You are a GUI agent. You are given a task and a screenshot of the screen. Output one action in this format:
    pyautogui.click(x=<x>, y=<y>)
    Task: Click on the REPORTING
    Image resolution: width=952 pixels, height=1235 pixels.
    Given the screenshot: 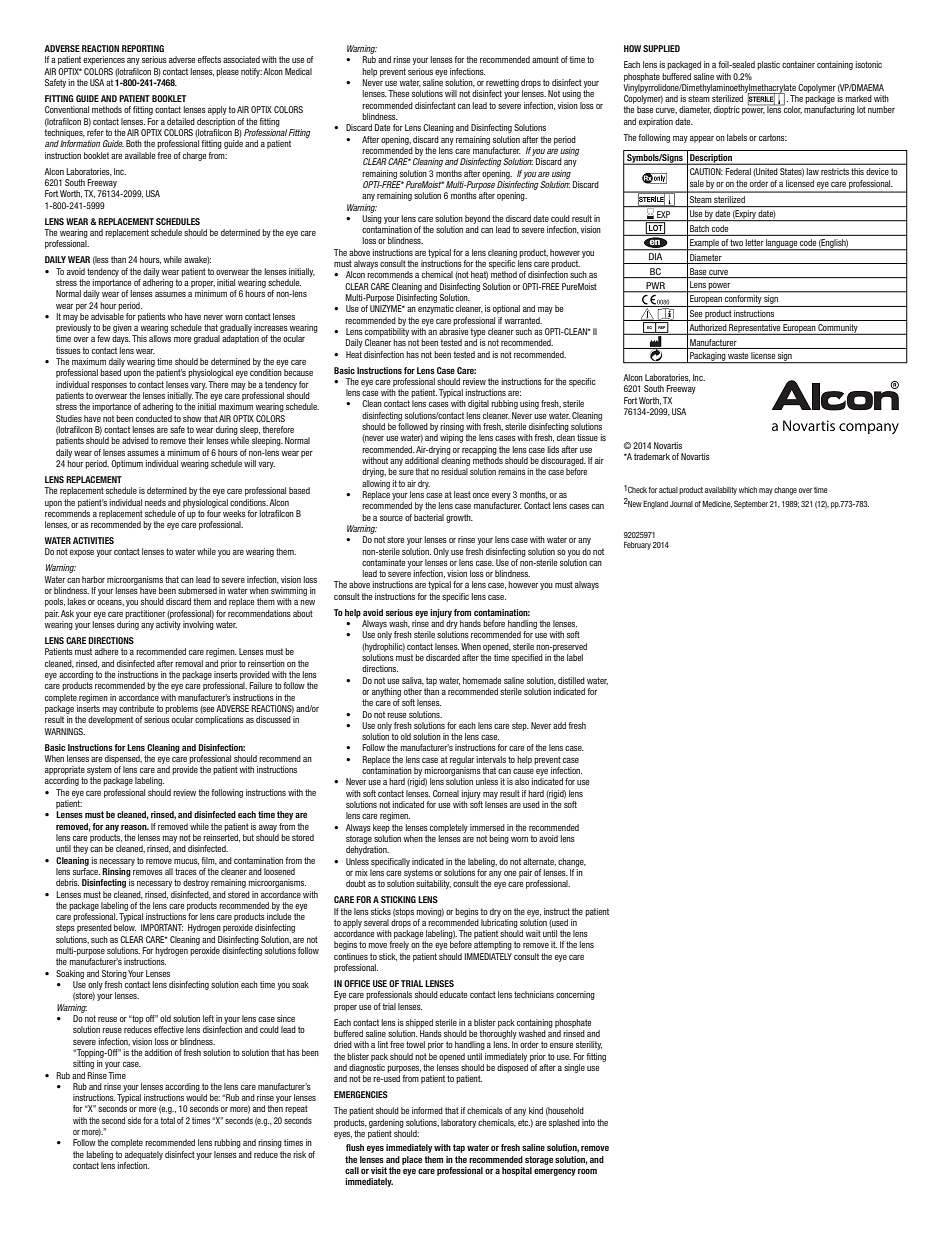 What is the action you would take?
    pyautogui.click(x=143, y=48)
